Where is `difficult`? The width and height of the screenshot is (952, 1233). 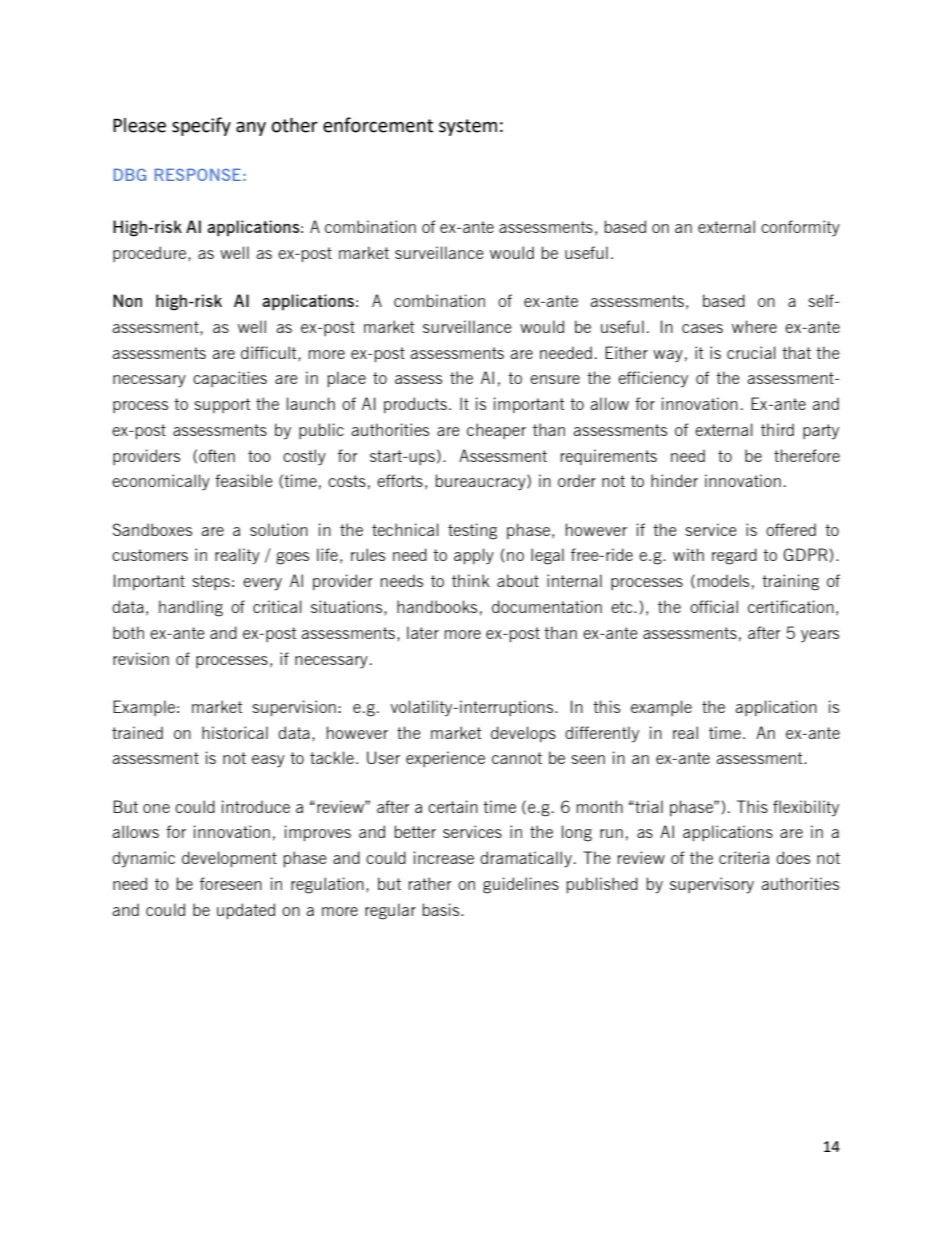
difficult is located at coordinates (270, 353).
